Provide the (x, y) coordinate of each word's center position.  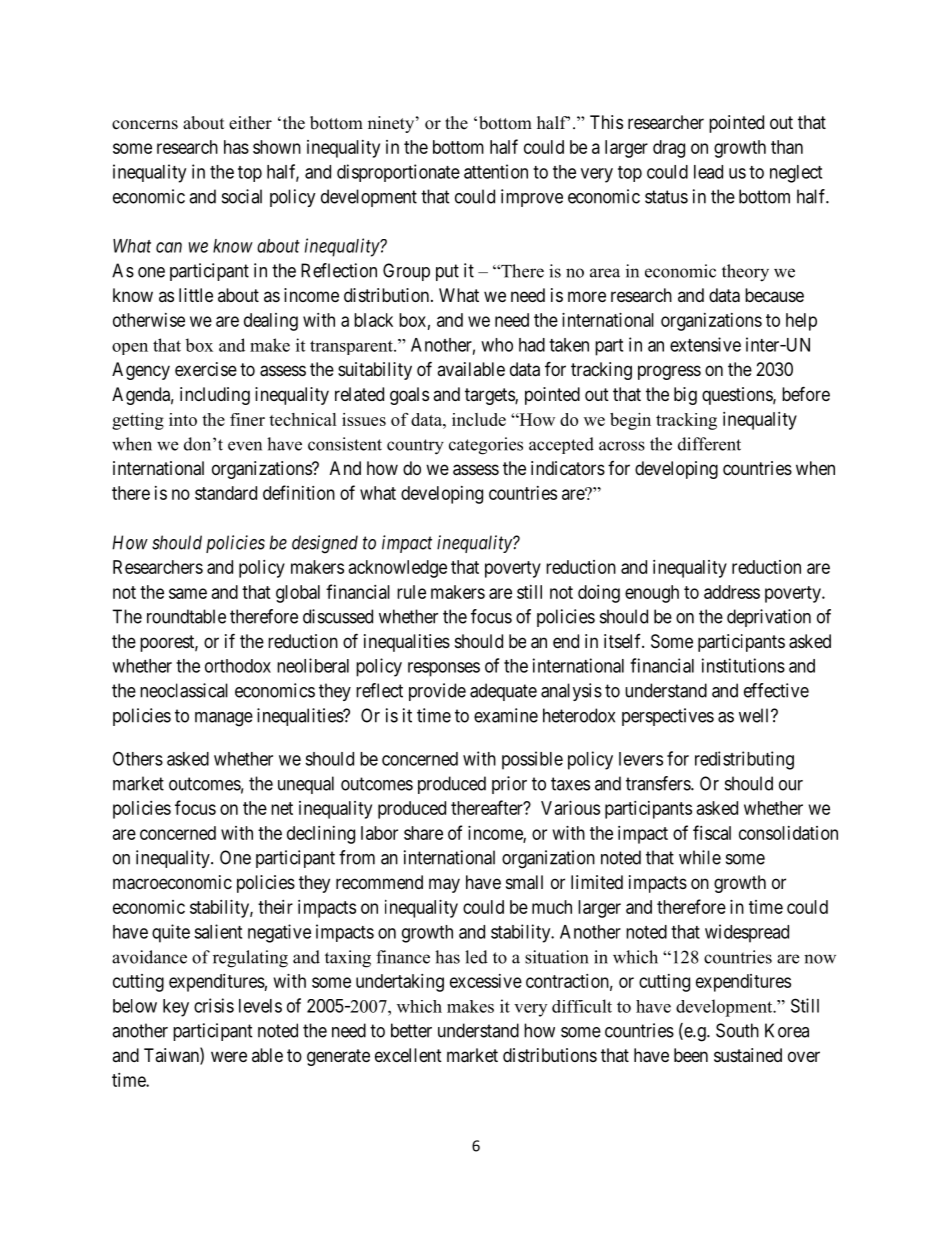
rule (411, 592)
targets (490, 396)
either (250, 123)
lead (708, 172)
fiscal (712, 832)
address (732, 592)
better (411, 1030)
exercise (206, 369)
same (188, 593)
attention (496, 171)
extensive (705, 344)
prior (509, 785)
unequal (306, 785)
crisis (214, 1005)
